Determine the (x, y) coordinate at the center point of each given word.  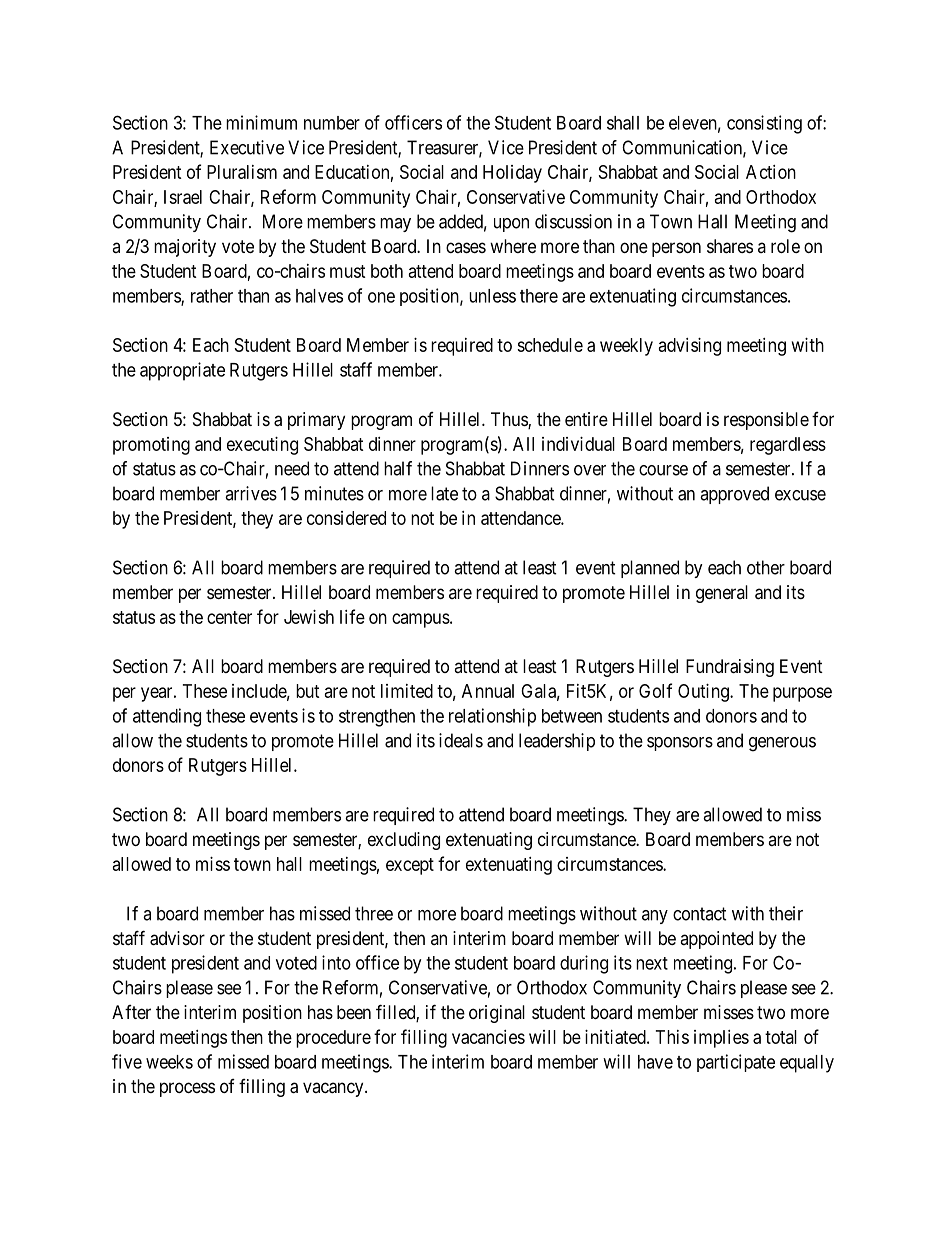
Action (771, 172)
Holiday (512, 174)
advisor (177, 938)
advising (690, 347)
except (410, 866)
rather (212, 296)
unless (492, 296)
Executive (247, 147)
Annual (488, 691)
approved (734, 495)
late (444, 493)
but (308, 691)
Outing (704, 693)
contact (700, 914)
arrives (251, 493)
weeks (169, 1062)
